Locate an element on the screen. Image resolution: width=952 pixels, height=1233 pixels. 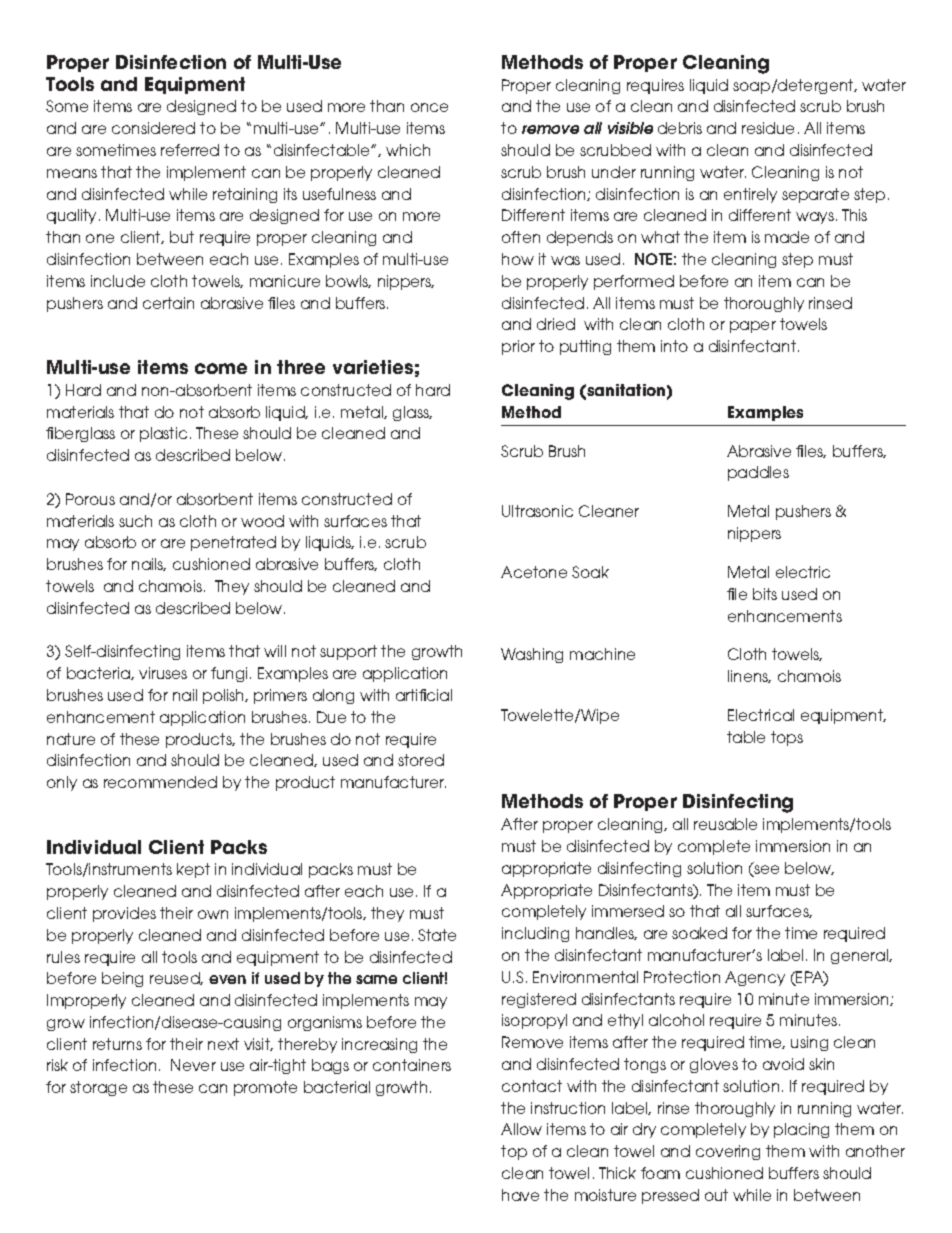
residue is located at coordinates (768, 128).
